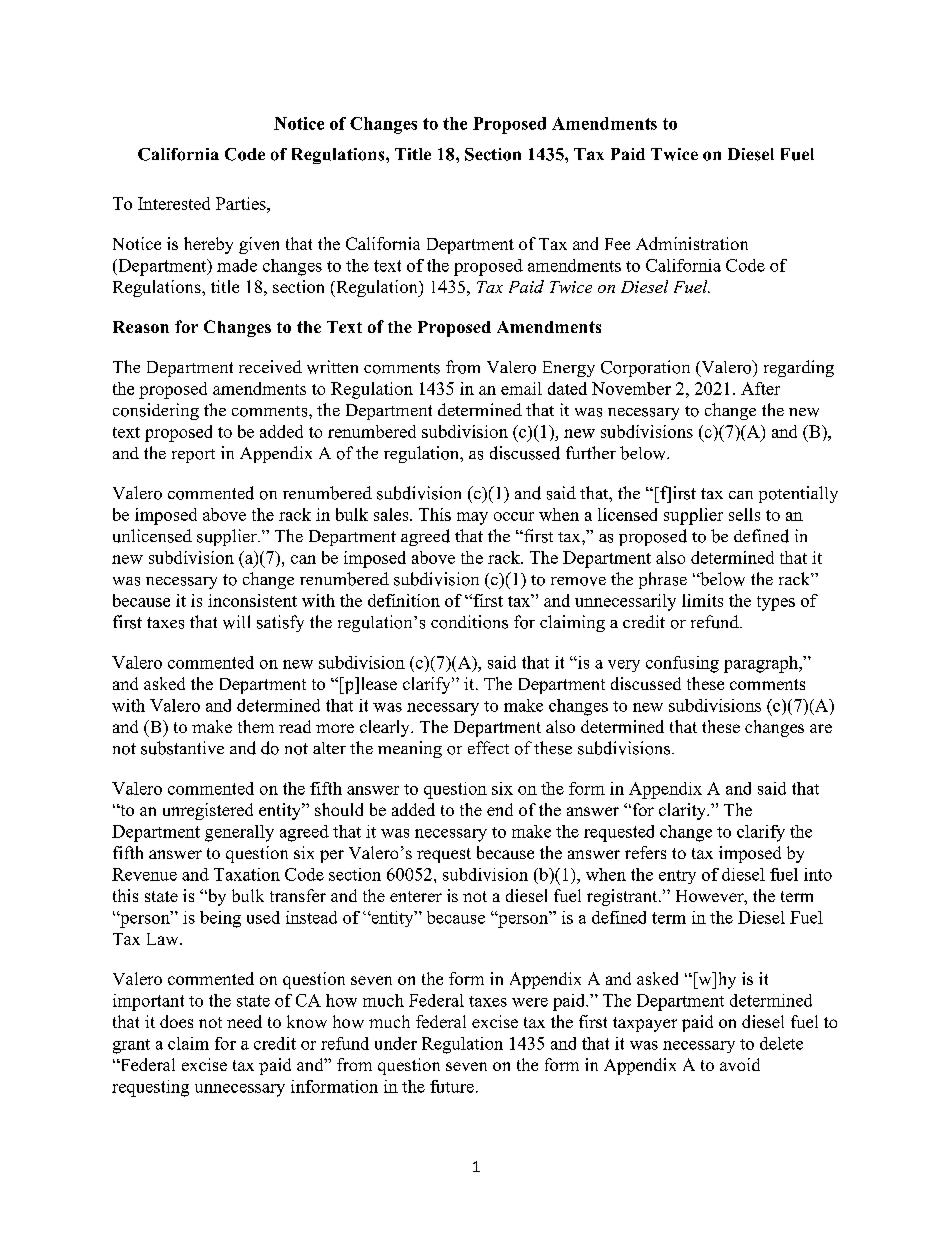 The height and width of the document is (1233, 952). I want to click on considering, so click(156, 411).
